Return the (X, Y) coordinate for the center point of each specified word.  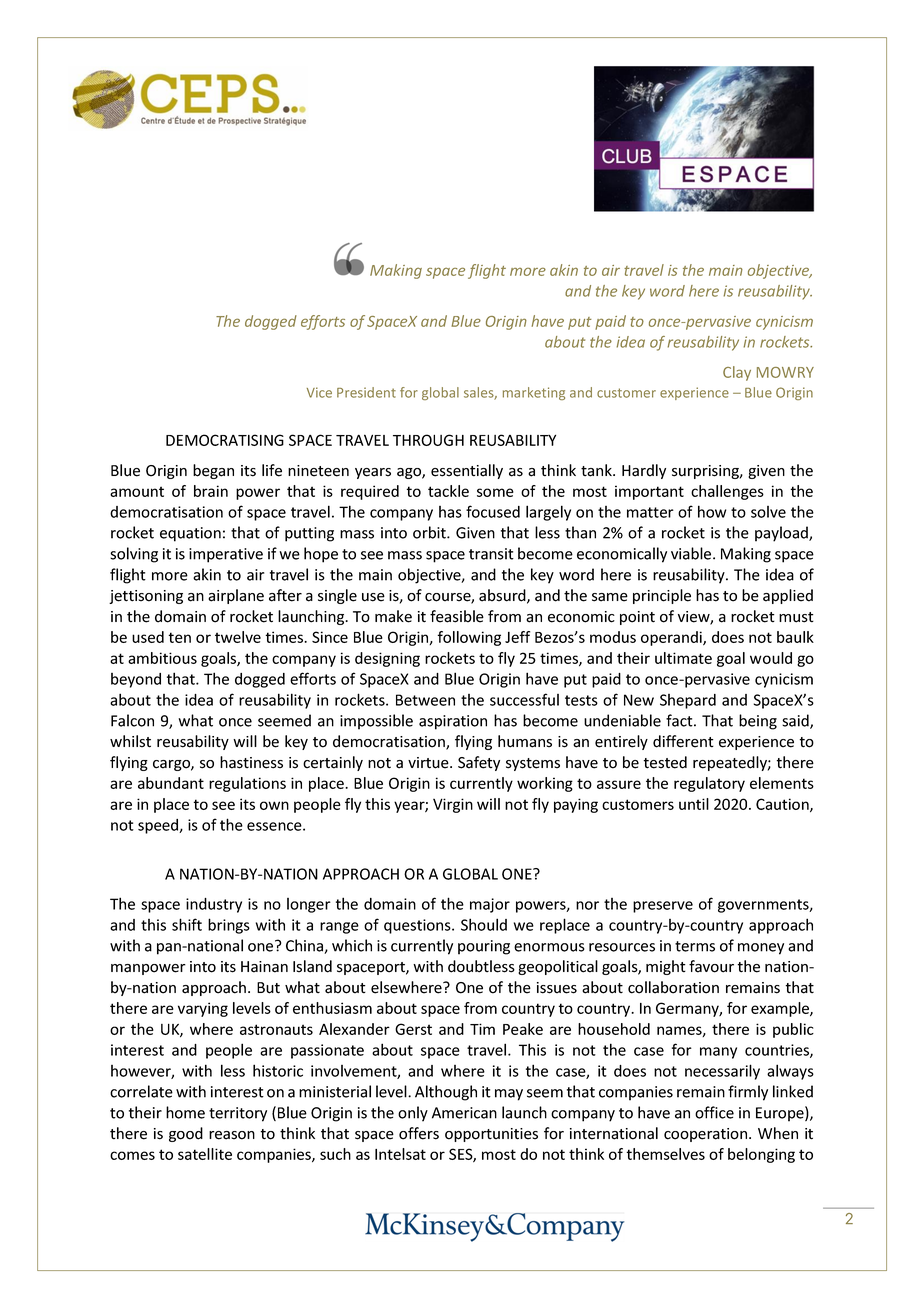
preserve (663, 907)
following (469, 638)
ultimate (683, 658)
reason (232, 1135)
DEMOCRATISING (225, 440)
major (490, 905)
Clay (737, 373)
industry (214, 905)
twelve (238, 637)
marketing (534, 393)
